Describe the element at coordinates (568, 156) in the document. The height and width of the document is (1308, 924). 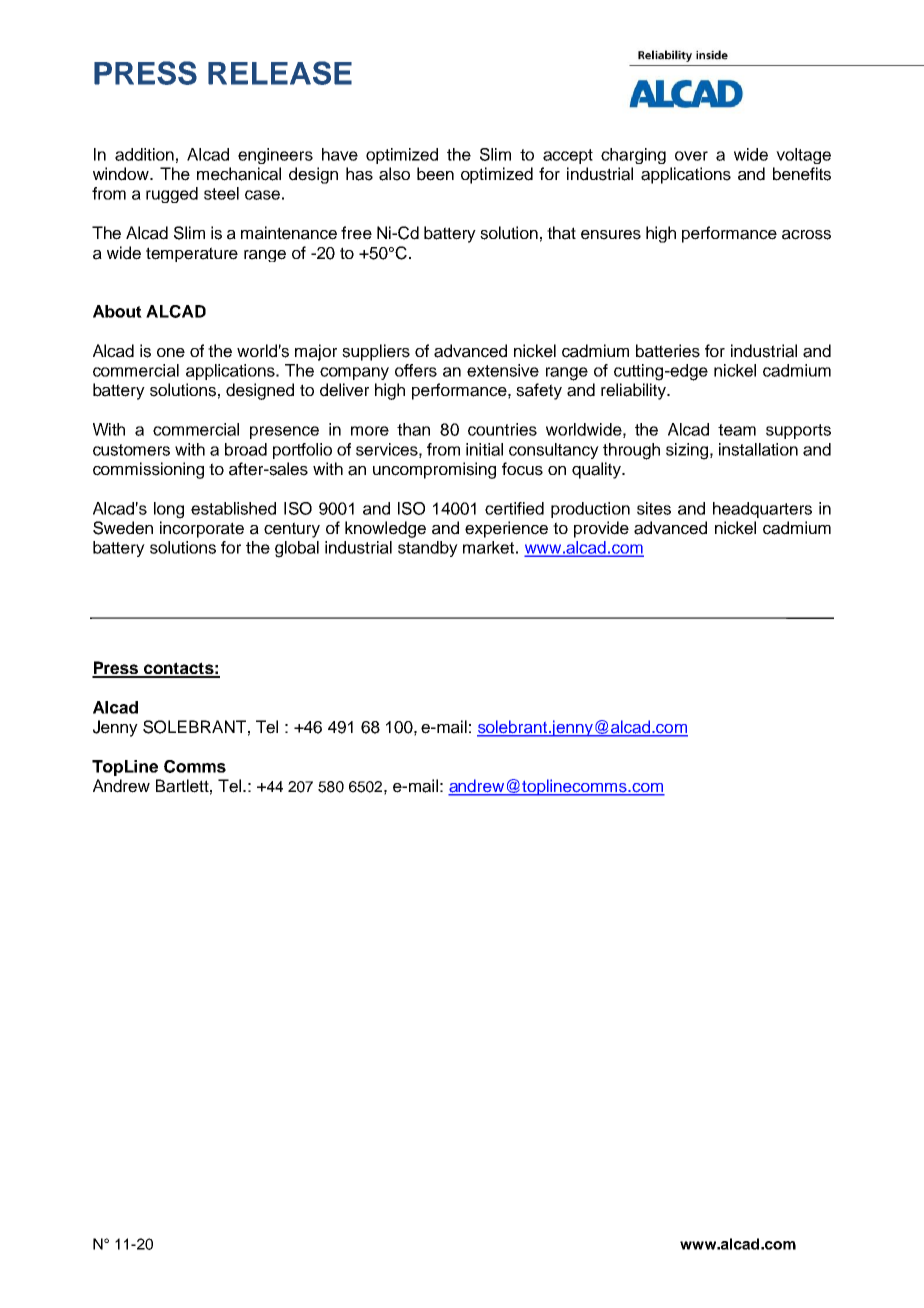
I see `accept` at that location.
